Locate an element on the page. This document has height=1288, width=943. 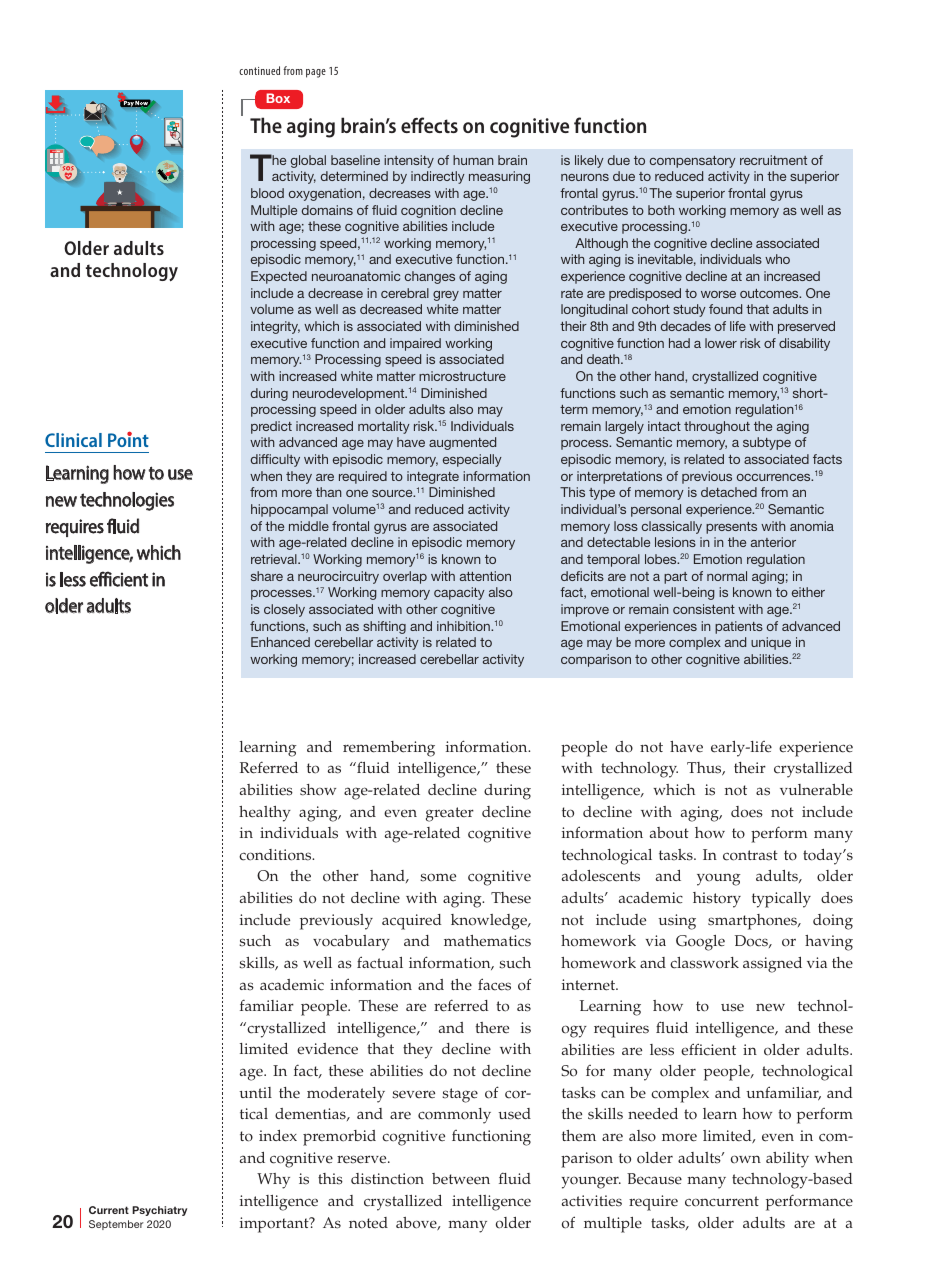
between is located at coordinates (461, 1179).
